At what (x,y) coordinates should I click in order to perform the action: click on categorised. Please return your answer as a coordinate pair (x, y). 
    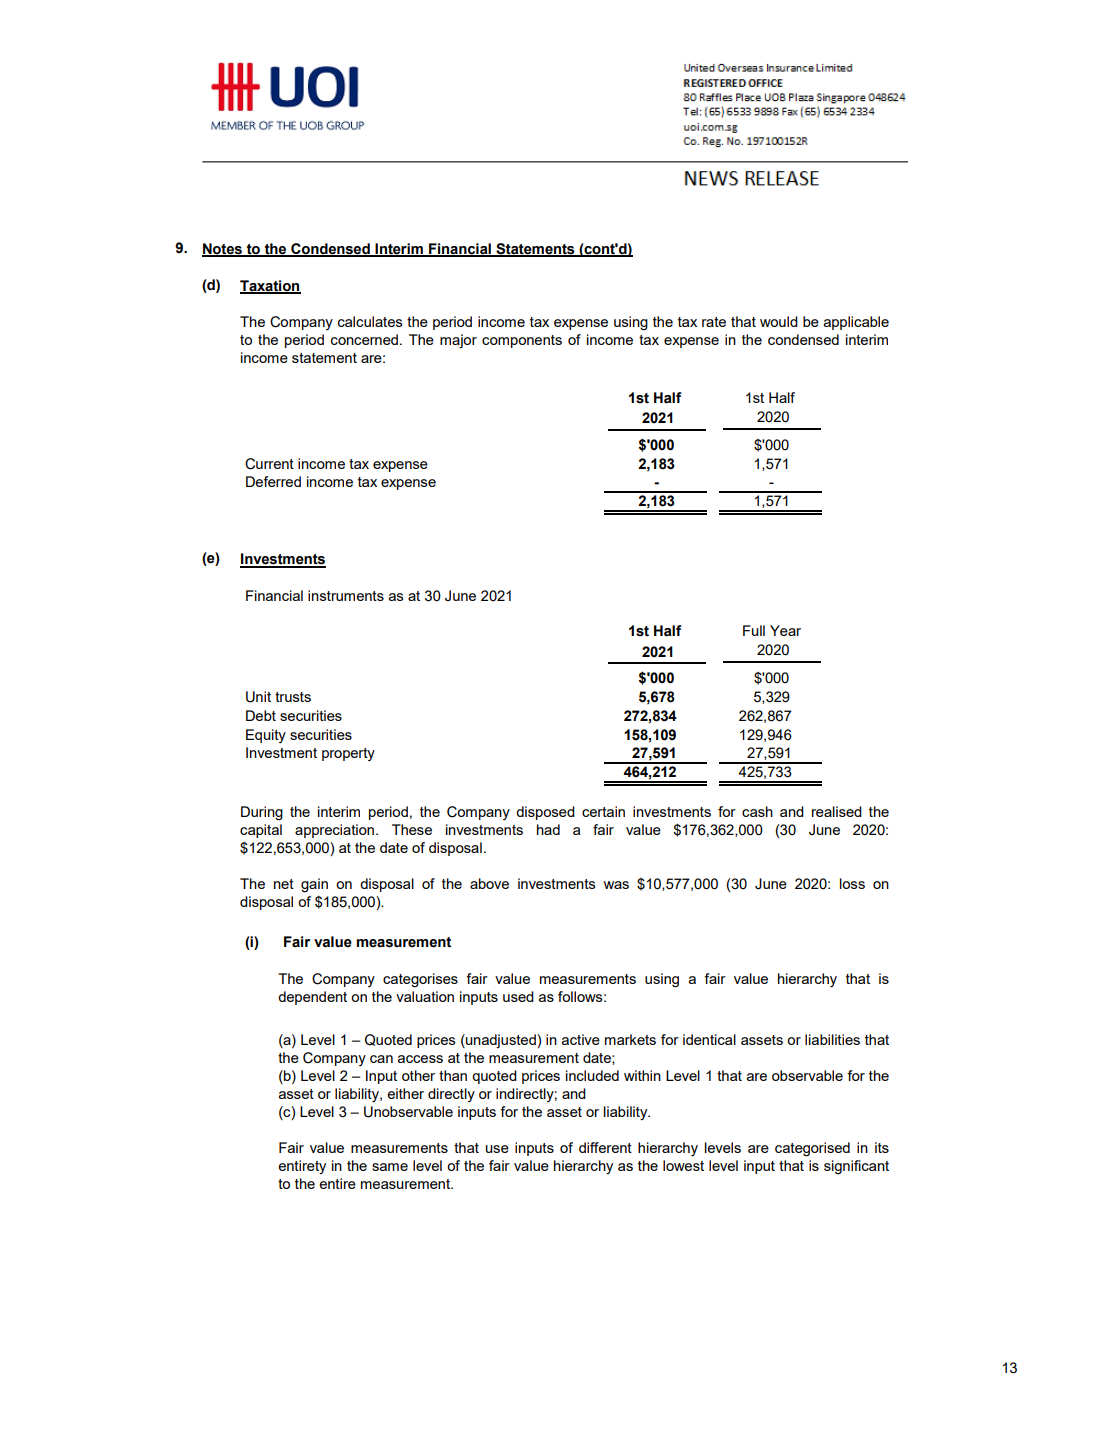
    Looking at the image, I should click on (812, 1149).
